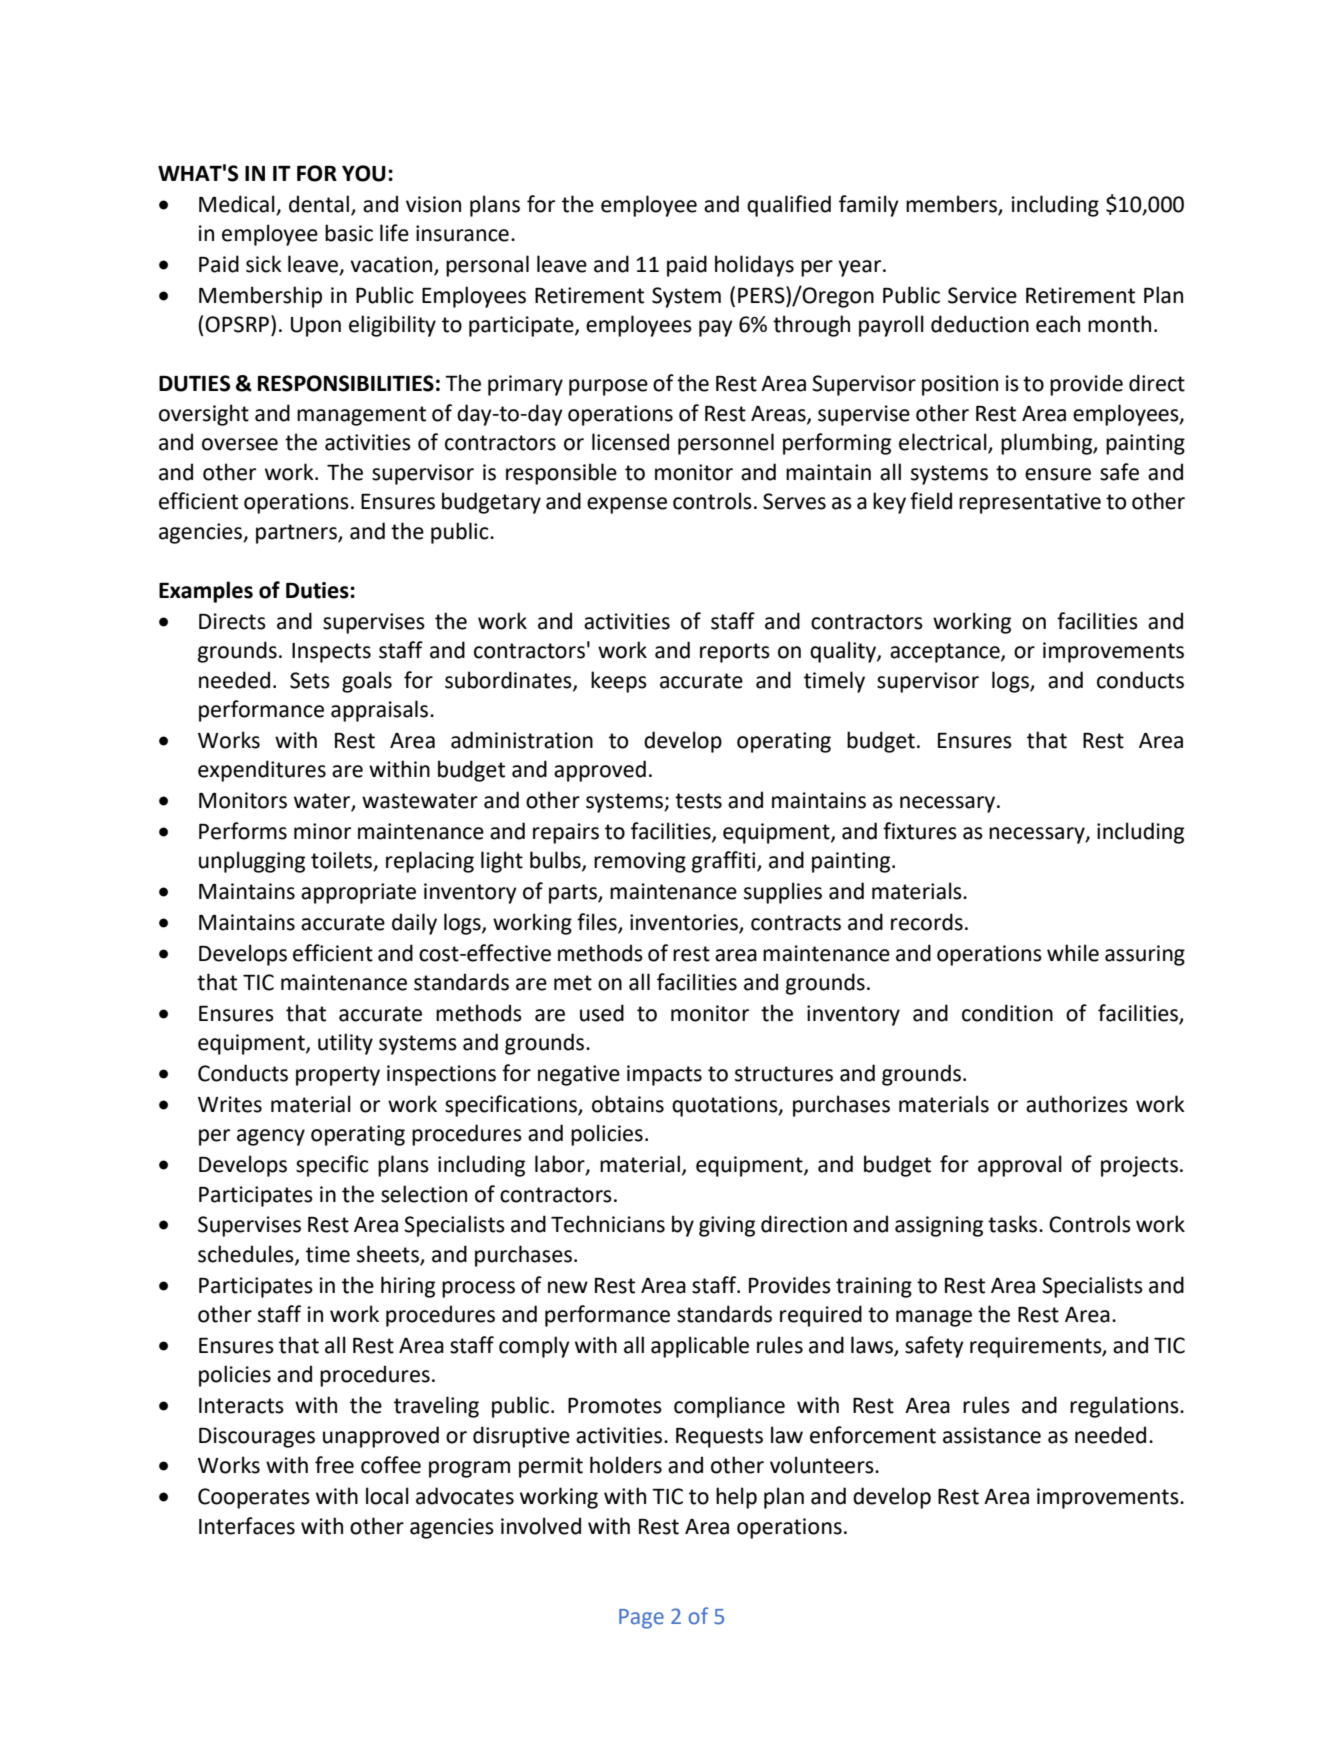 The image size is (1343, 1739). I want to click on while, so click(1073, 953).
